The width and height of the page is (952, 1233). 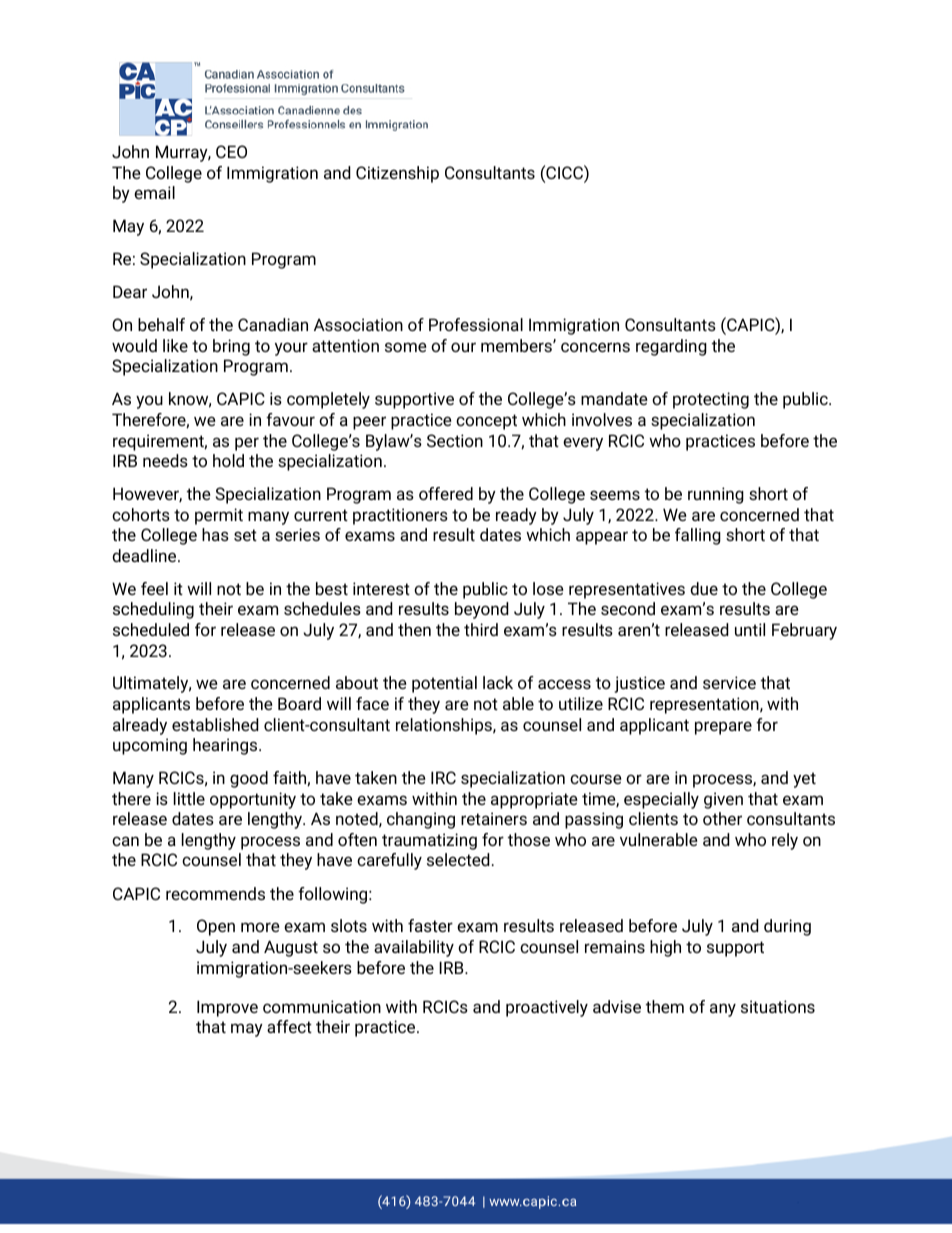 What do you see at coordinates (445, 726) in the page?
I see `relationships` at bounding box center [445, 726].
